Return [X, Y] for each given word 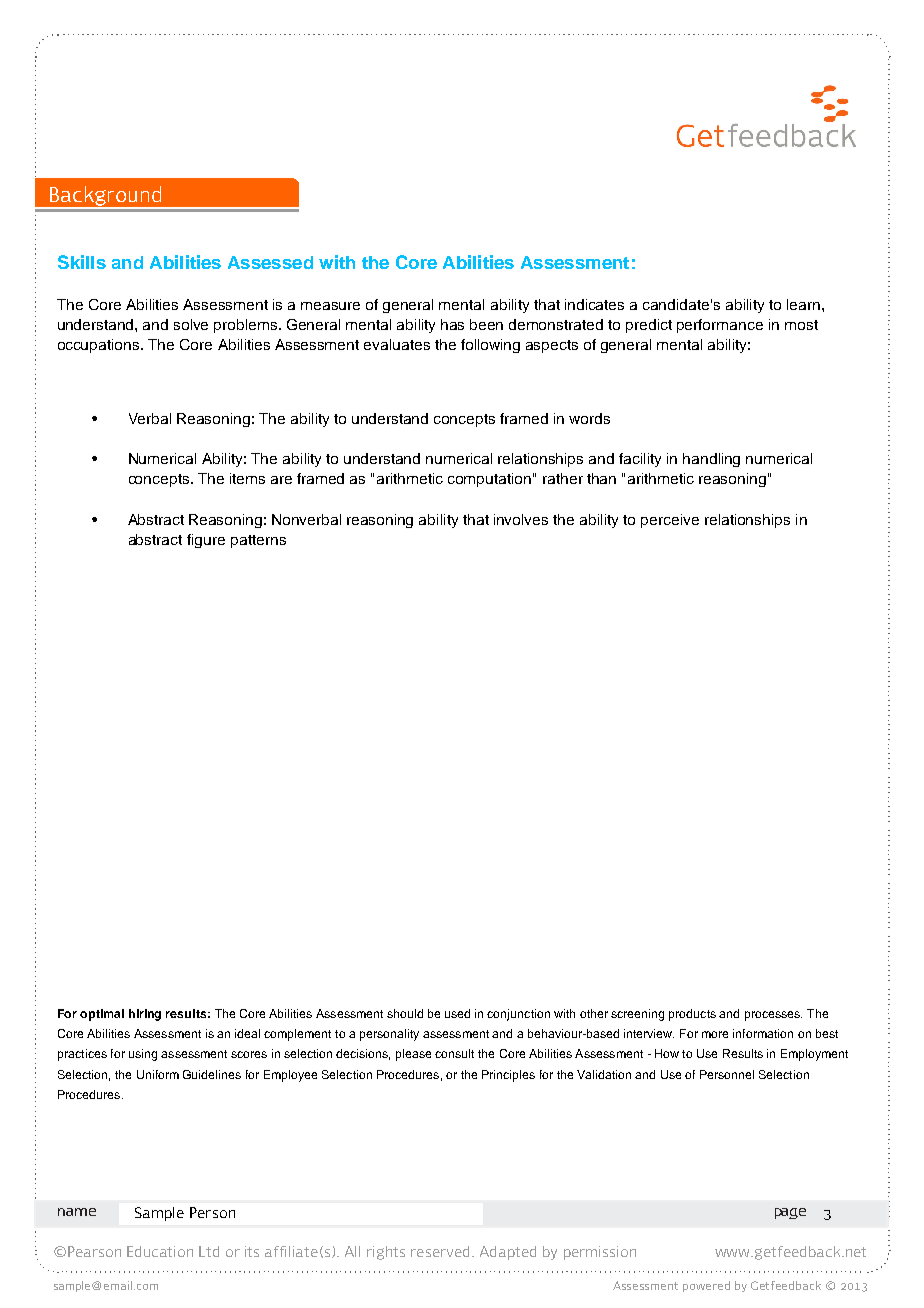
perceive [670, 521]
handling [711, 460]
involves [521, 519]
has [452, 324]
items [247, 478]
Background [106, 197]
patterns [258, 541]
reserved [440, 1251]
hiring [145, 1015]
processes [773, 1016]
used [457, 1013]
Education [160, 1251]
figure [206, 541]
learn [805, 304]
